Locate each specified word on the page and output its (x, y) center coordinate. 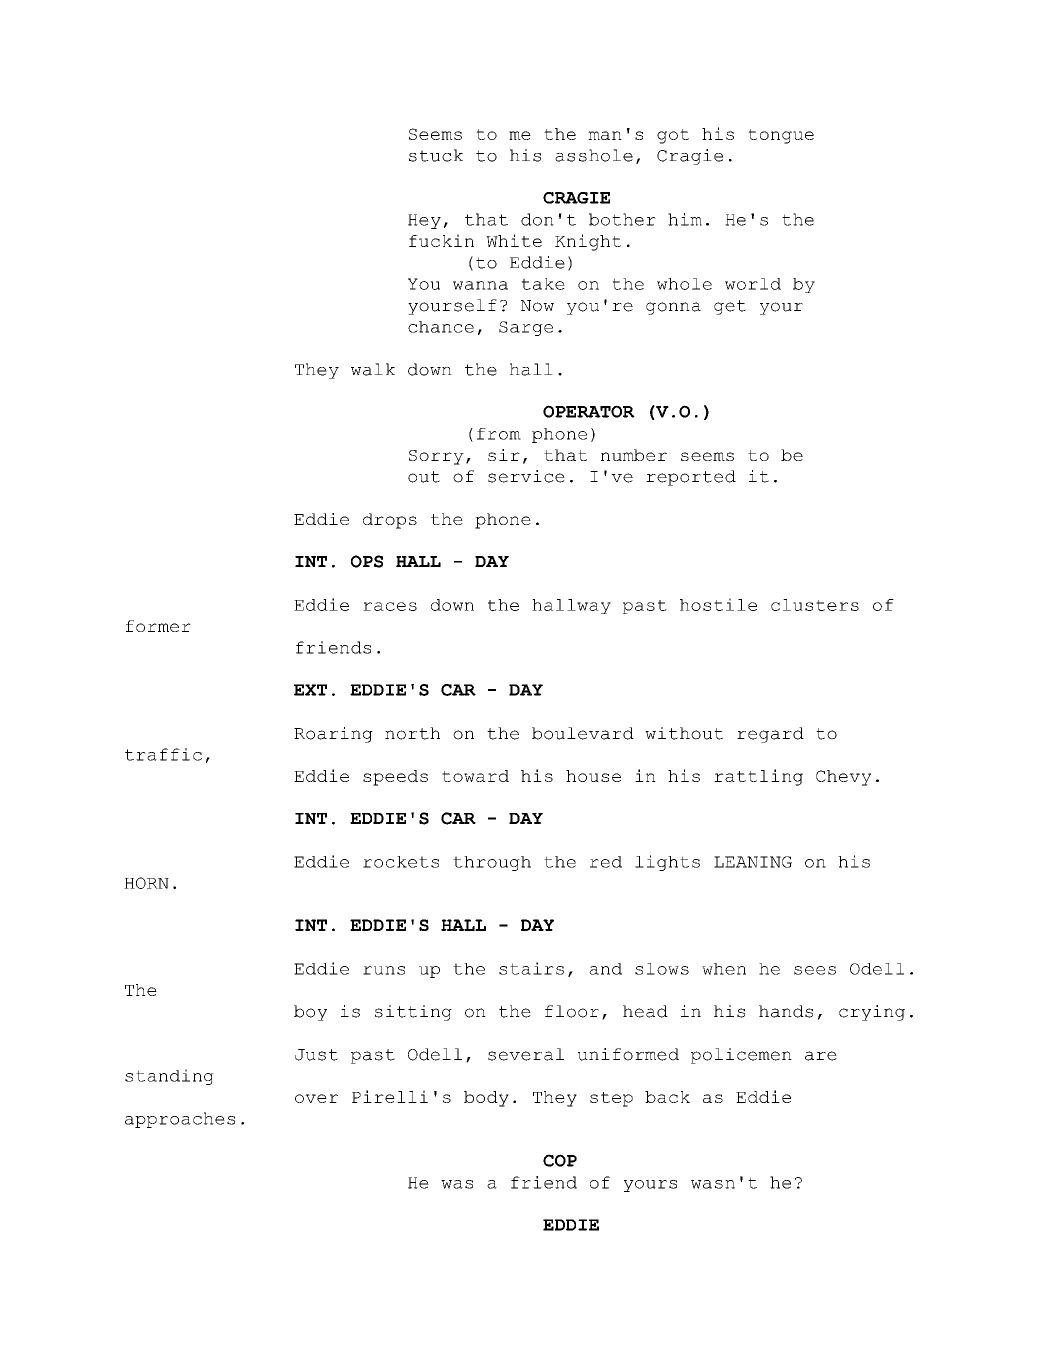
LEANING (753, 862)
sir (504, 455)
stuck (436, 155)
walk (373, 369)
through (492, 863)
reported (691, 478)
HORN (146, 883)
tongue (781, 136)
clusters (815, 605)
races (390, 606)
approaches (180, 1120)
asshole (594, 155)
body (486, 1099)
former (158, 626)
